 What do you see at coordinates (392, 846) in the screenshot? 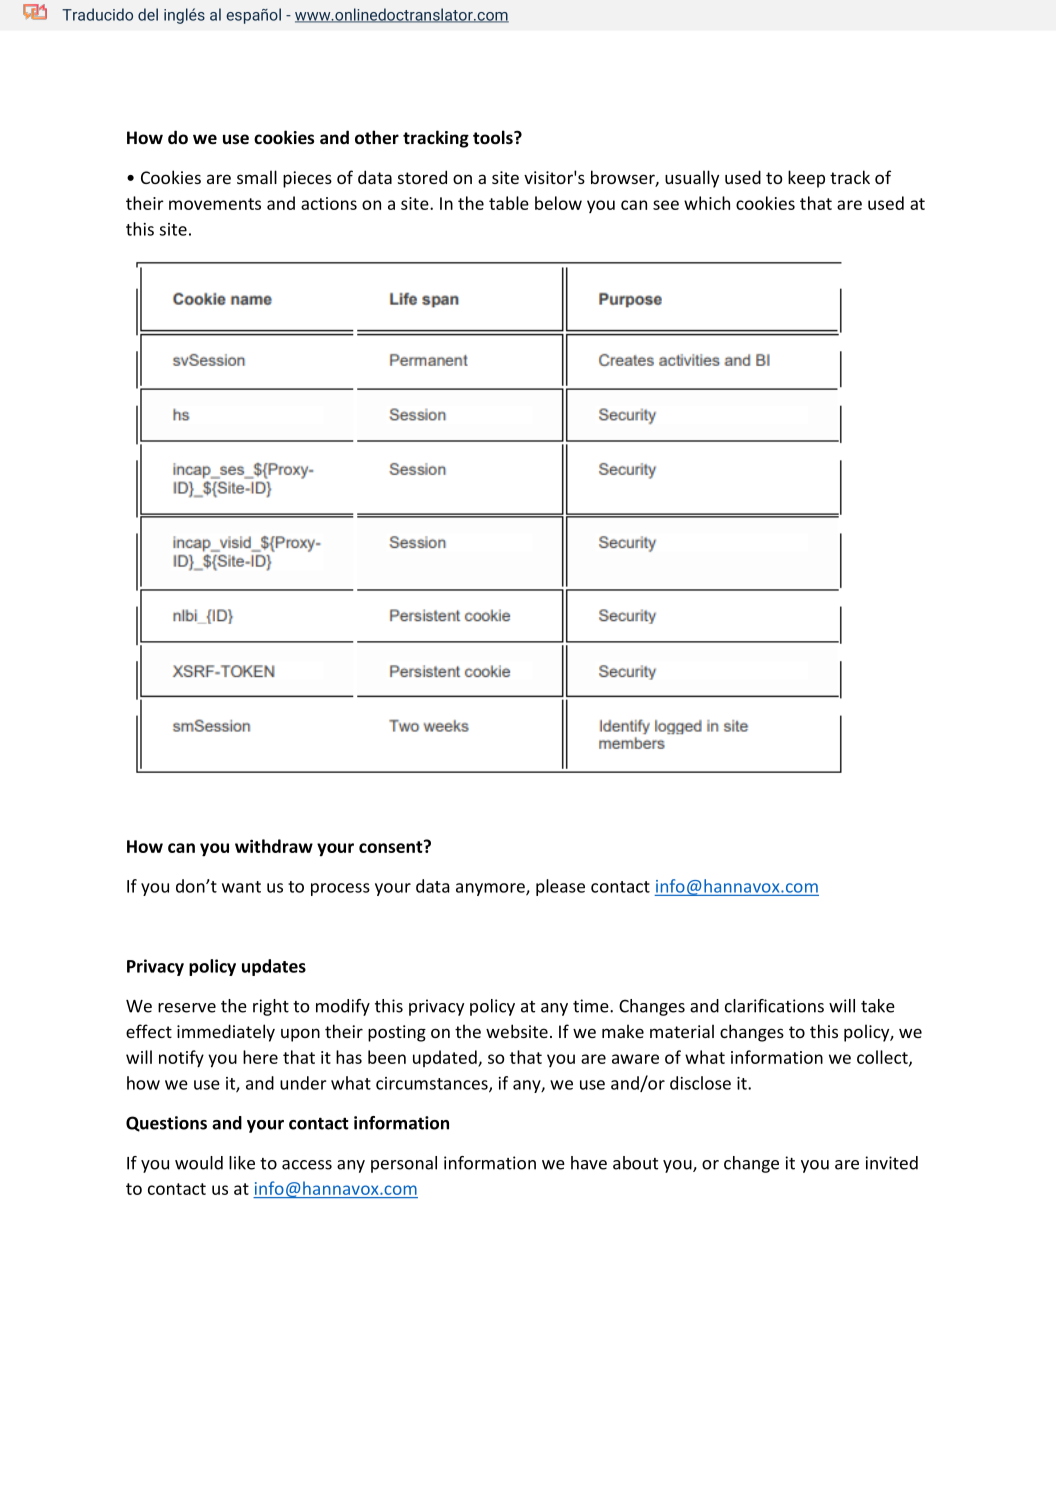
I see `consent` at bounding box center [392, 846].
